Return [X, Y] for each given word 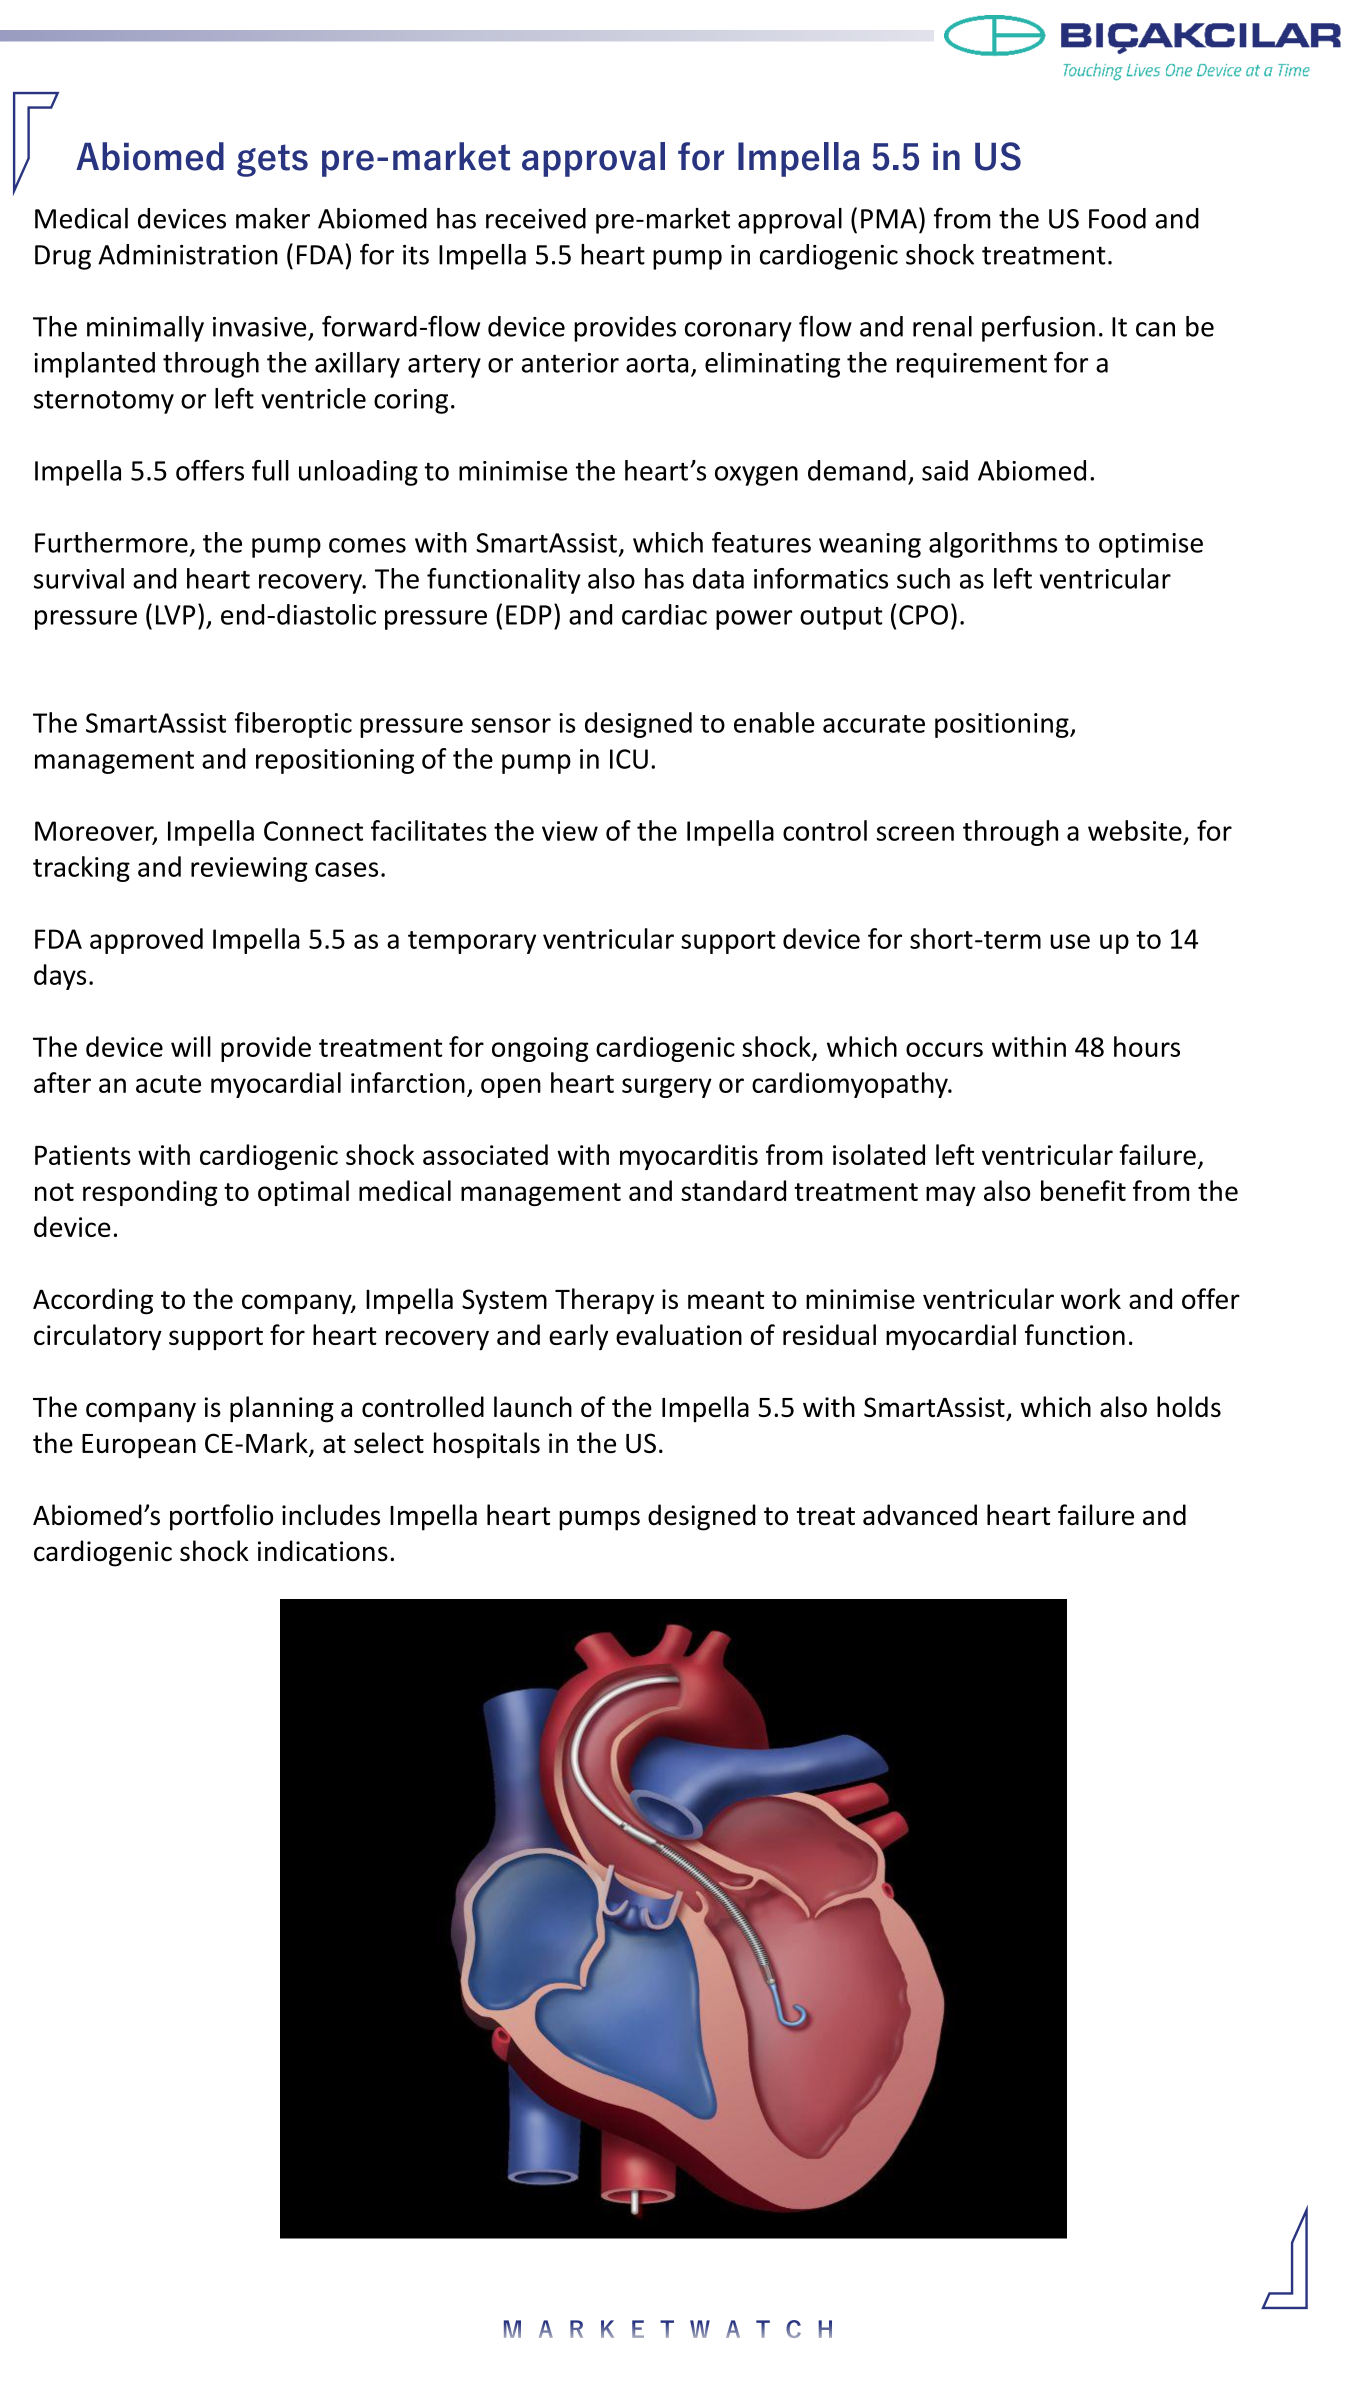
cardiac [664, 614]
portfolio [221, 1517]
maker [273, 218]
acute [168, 1084]
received [536, 218]
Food [1117, 218]
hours [1147, 1046]
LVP [175, 615]
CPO [923, 615]
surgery [667, 1088]
